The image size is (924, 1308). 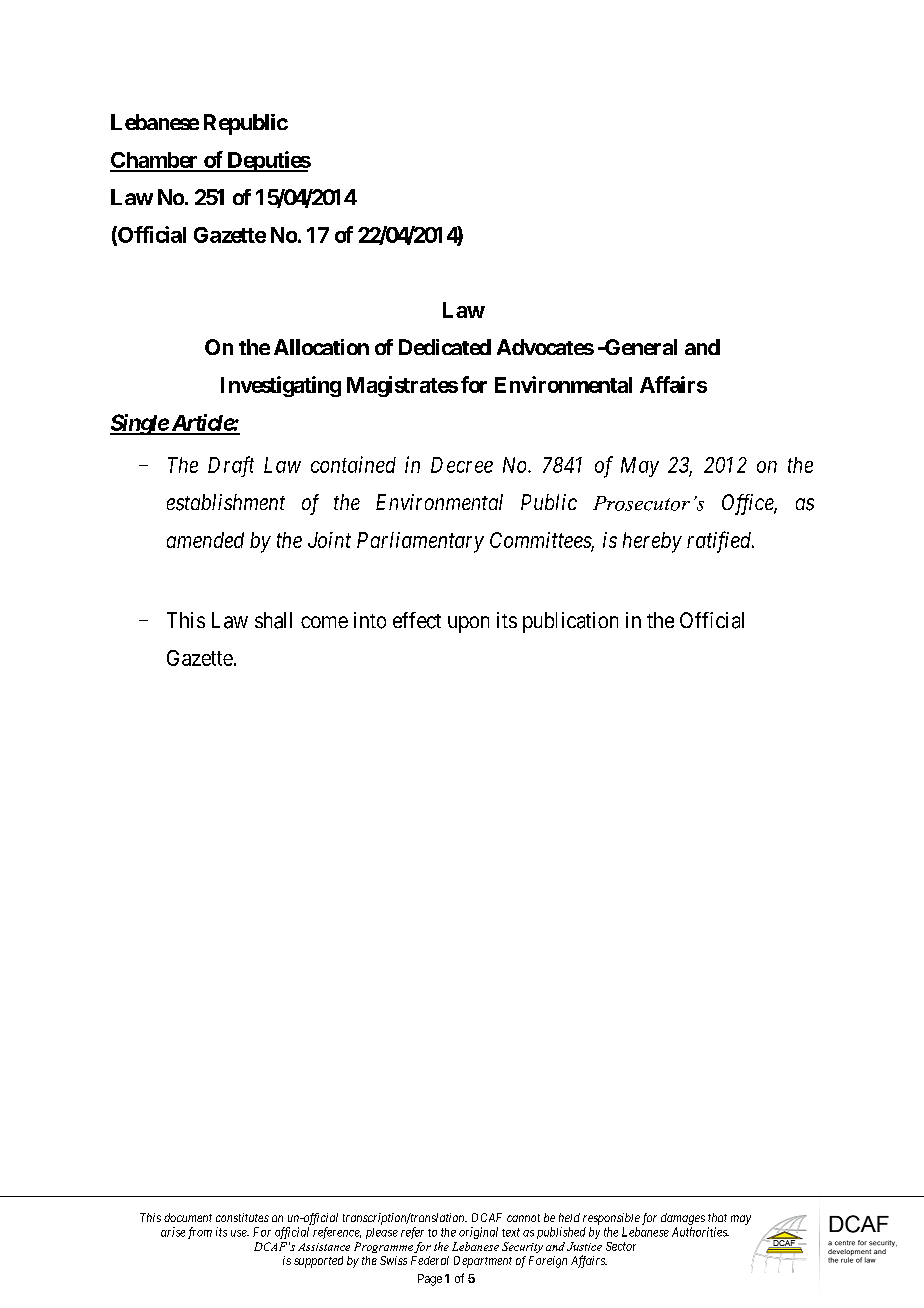 I want to click on damages, so click(x=683, y=1219).
